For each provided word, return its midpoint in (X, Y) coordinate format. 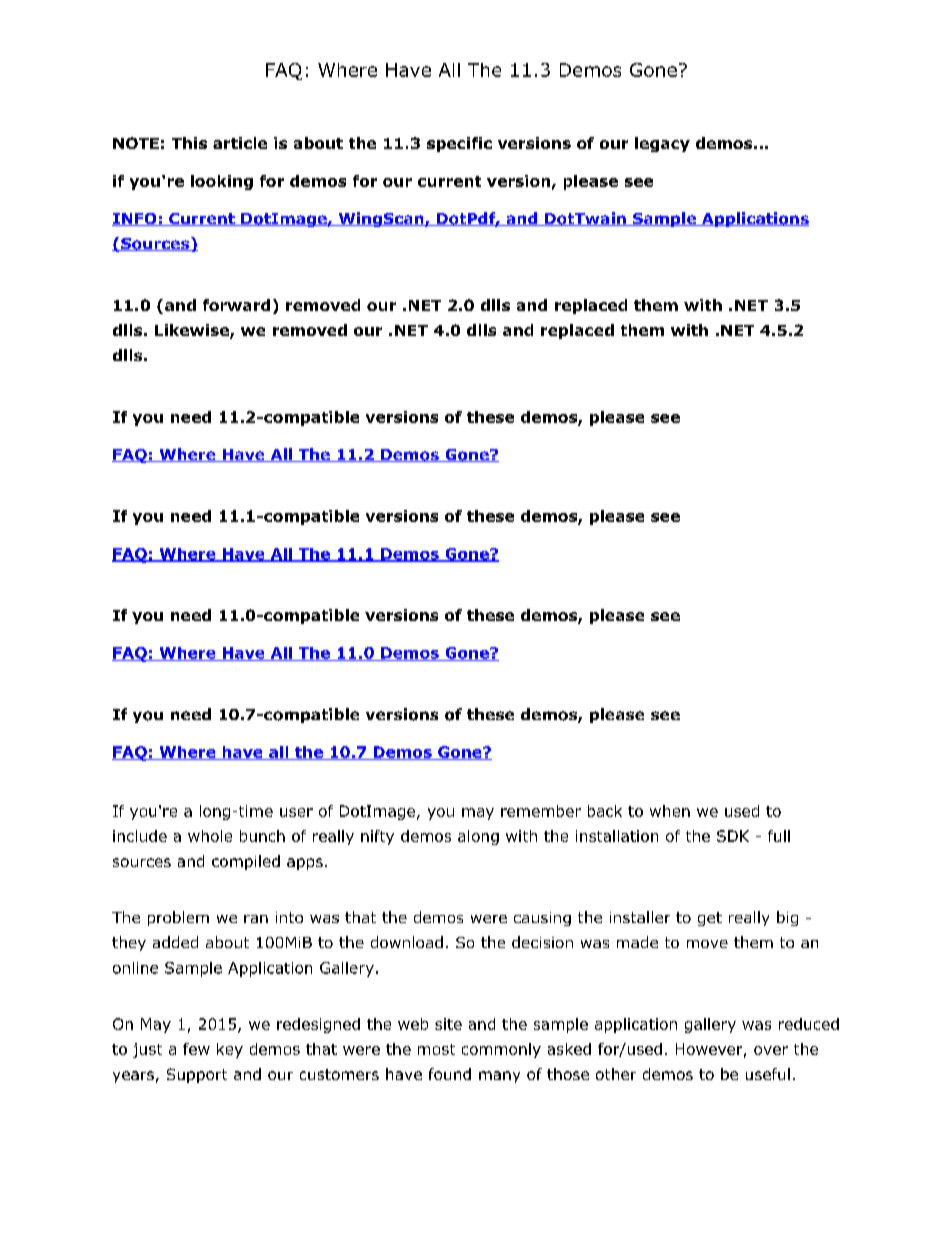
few (196, 1049)
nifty (377, 837)
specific (459, 144)
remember (541, 811)
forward (236, 305)
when (670, 811)
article (240, 143)
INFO (135, 219)
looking (222, 182)
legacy (662, 144)
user (296, 812)
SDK (733, 836)
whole (210, 836)
